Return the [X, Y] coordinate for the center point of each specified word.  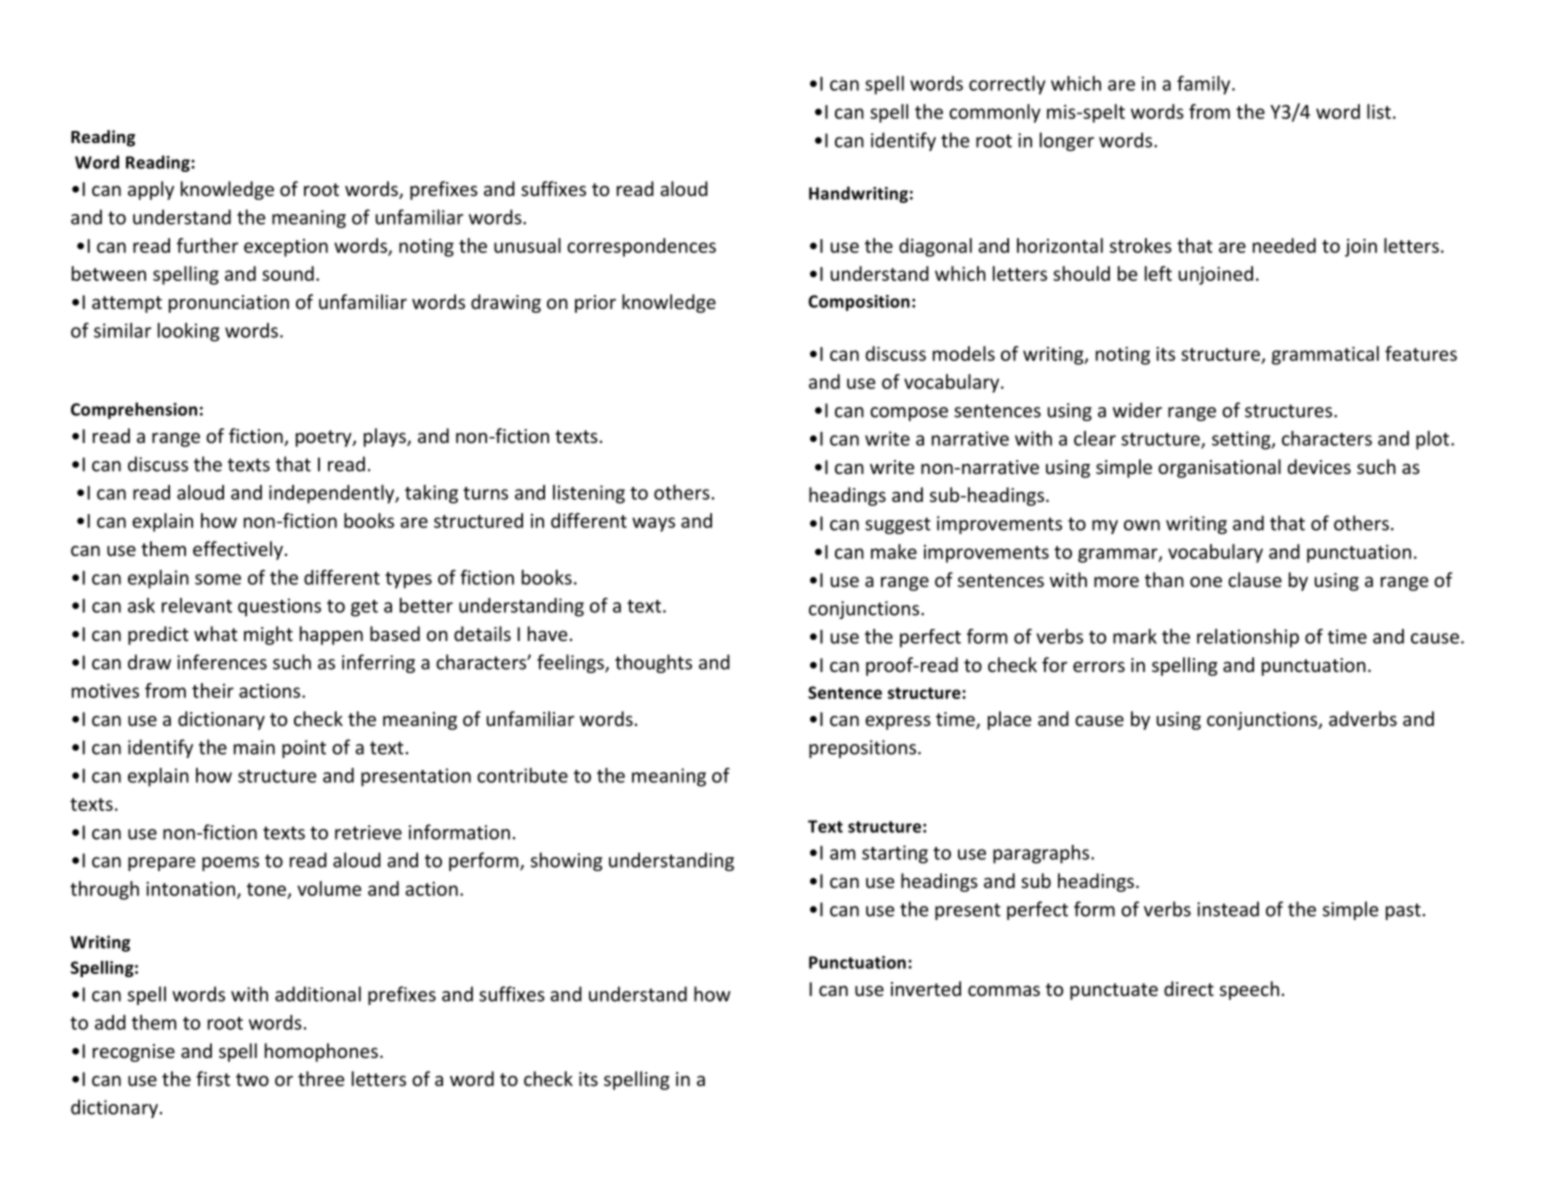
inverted [926, 988]
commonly [995, 113]
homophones [321, 1052]
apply [151, 190]
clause [1255, 579]
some [218, 579]
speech [1249, 990]
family [1205, 85]
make [894, 551]
